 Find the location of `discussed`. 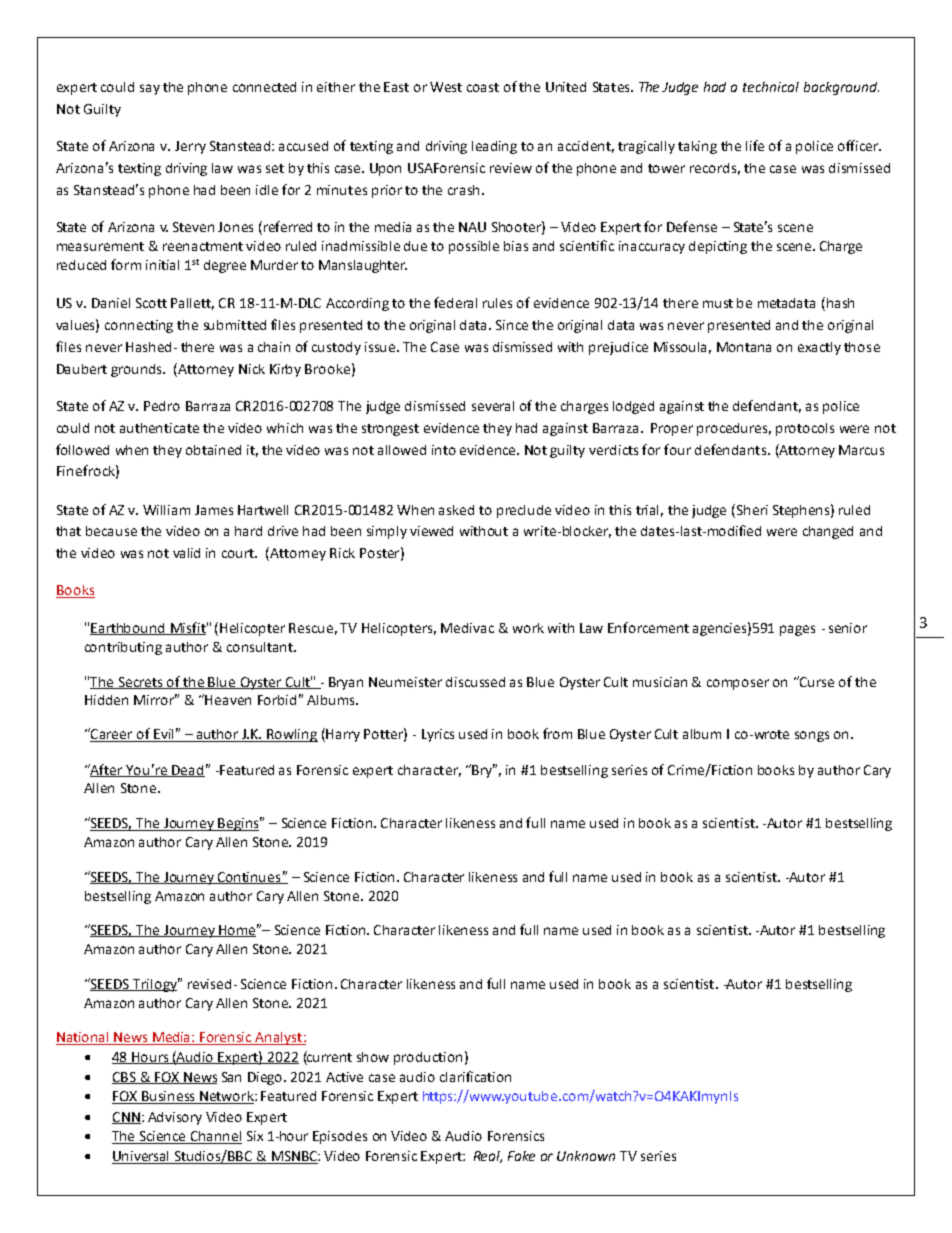

discussed is located at coordinates (475, 682).
